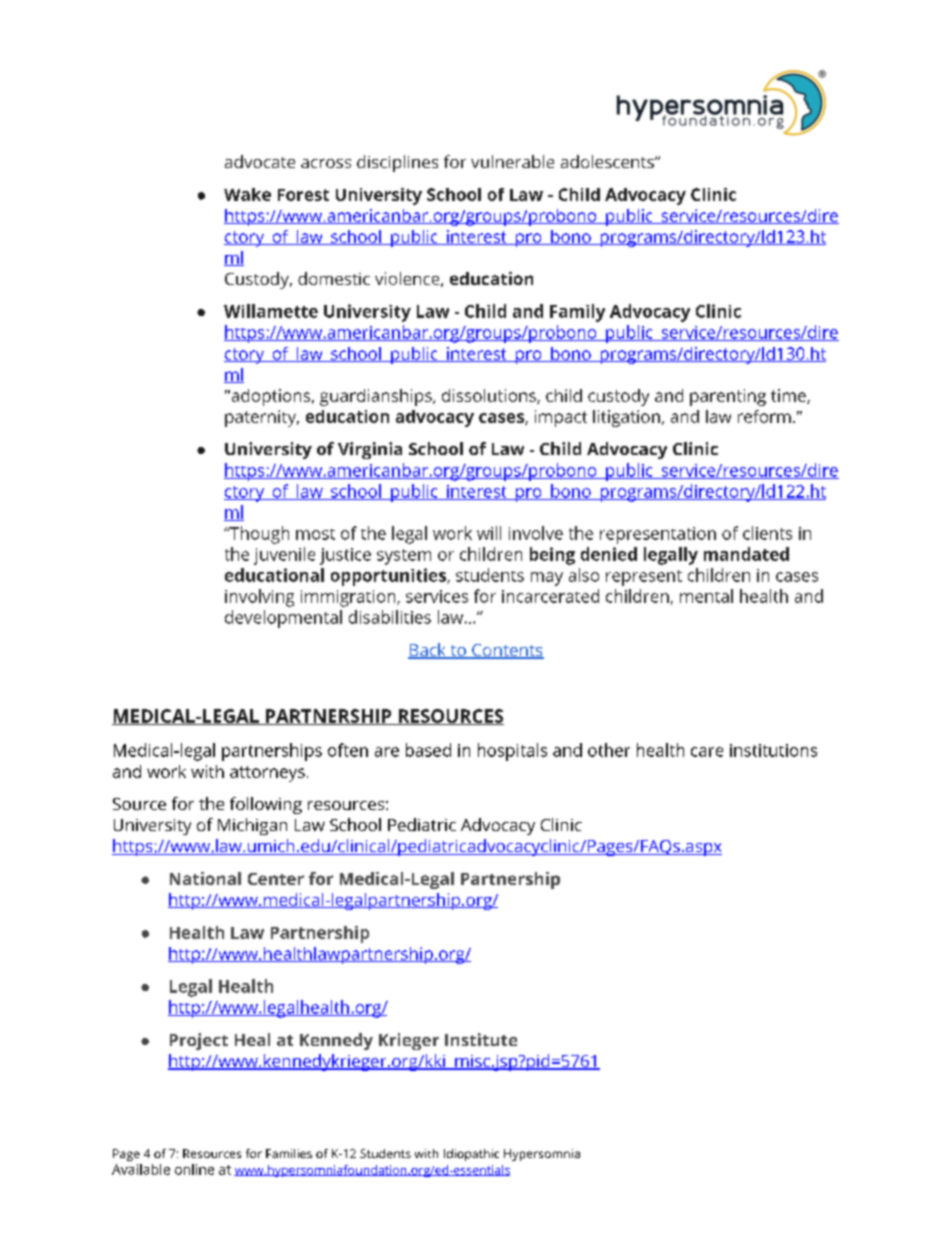  I want to click on care, so click(707, 752).
